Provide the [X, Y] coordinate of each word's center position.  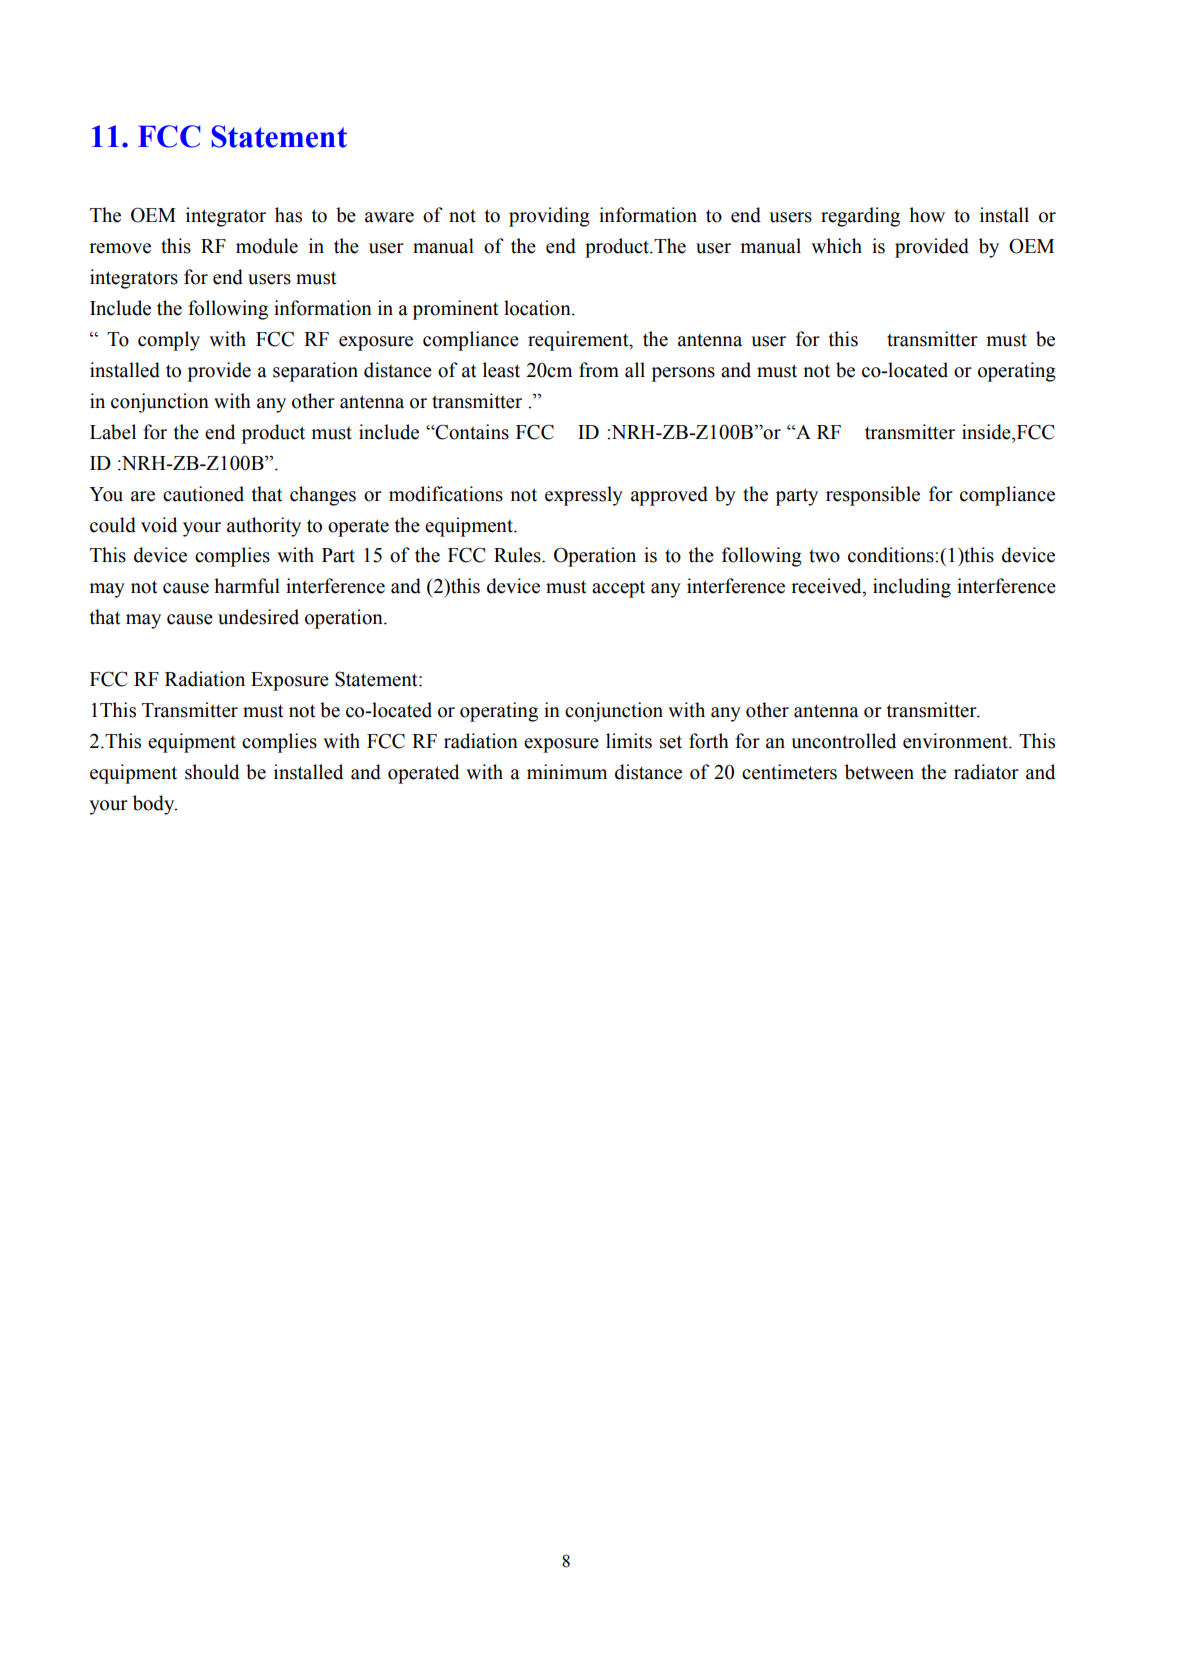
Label [113, 432]
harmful [247, 586]
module [267, 246]
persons [683, 374]
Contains [471, 432]
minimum [567, 772]
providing [549, 217]
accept [618, 589]
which [836, 246]
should [212, 772]
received [827, 587]
